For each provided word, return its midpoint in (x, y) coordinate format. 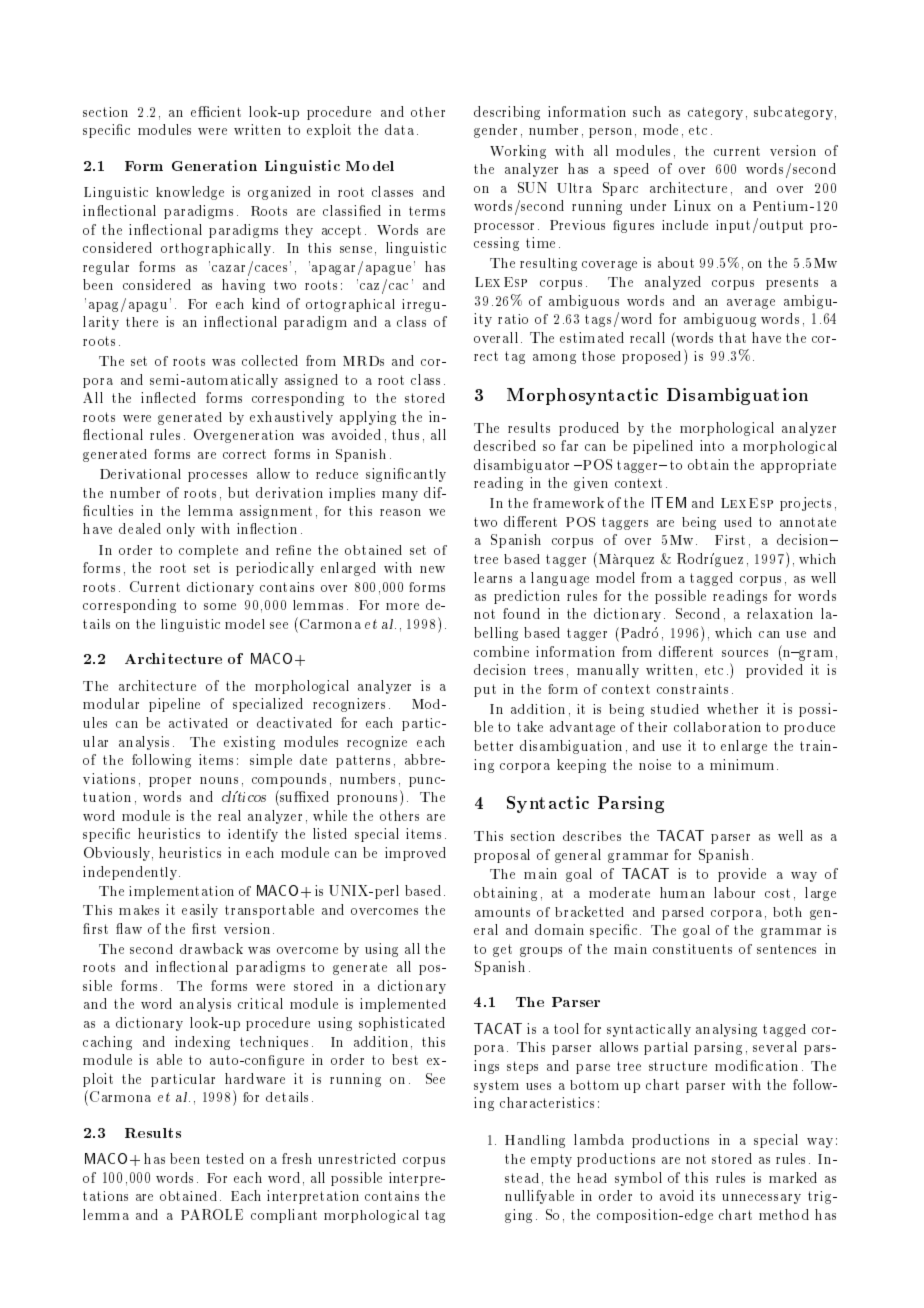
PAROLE (212, 1214)
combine (501, 651)
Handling (535, 1141)
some (220, 606)
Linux (692, 205)
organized (279, 193)
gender (495, 131)
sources (745, 653)
